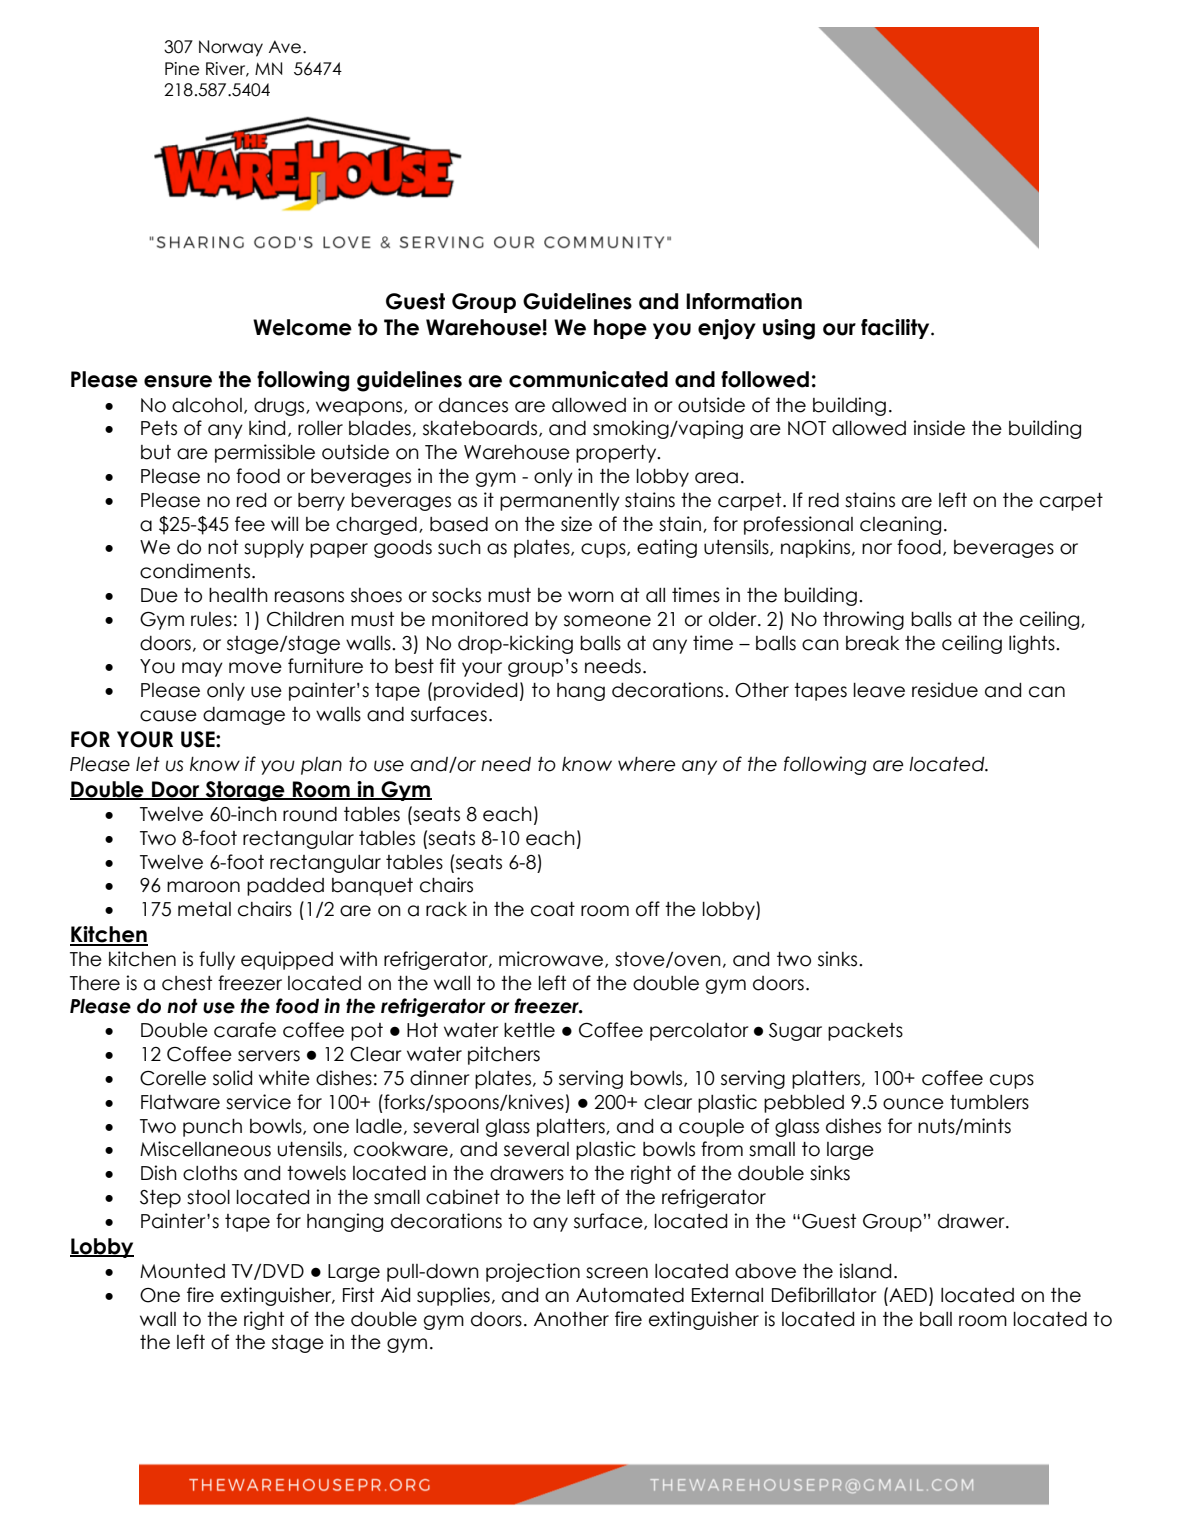 This image has height=1537, width=1188. What do you see at coordinates (182, 1271) in the image?
I see `Mounted` at bounding box center [182, 1271].
